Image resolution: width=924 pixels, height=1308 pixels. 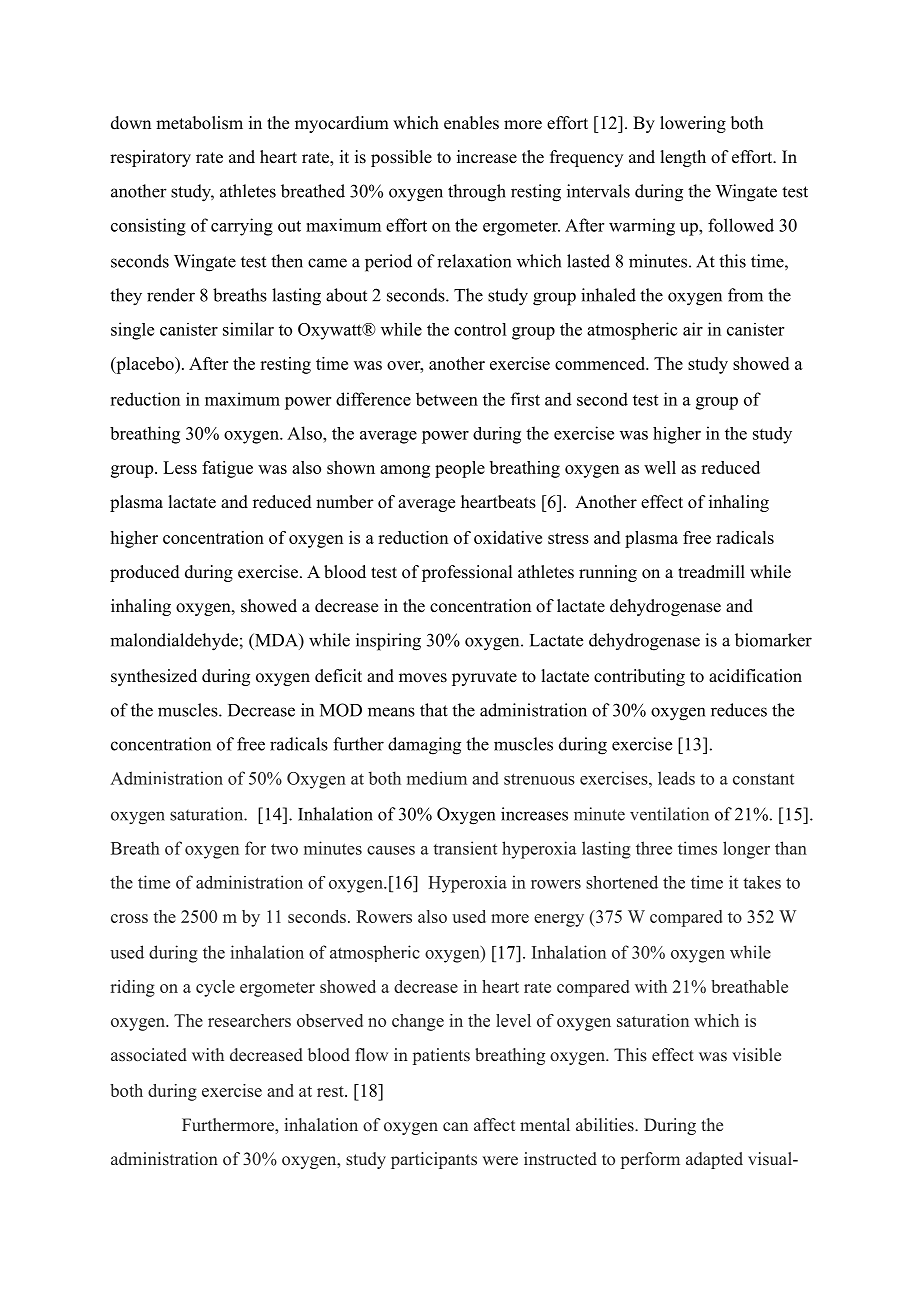 What do you see at coordinates (693, 329) in the screenshot?
I see `air` at bounding box center [693, 329].
